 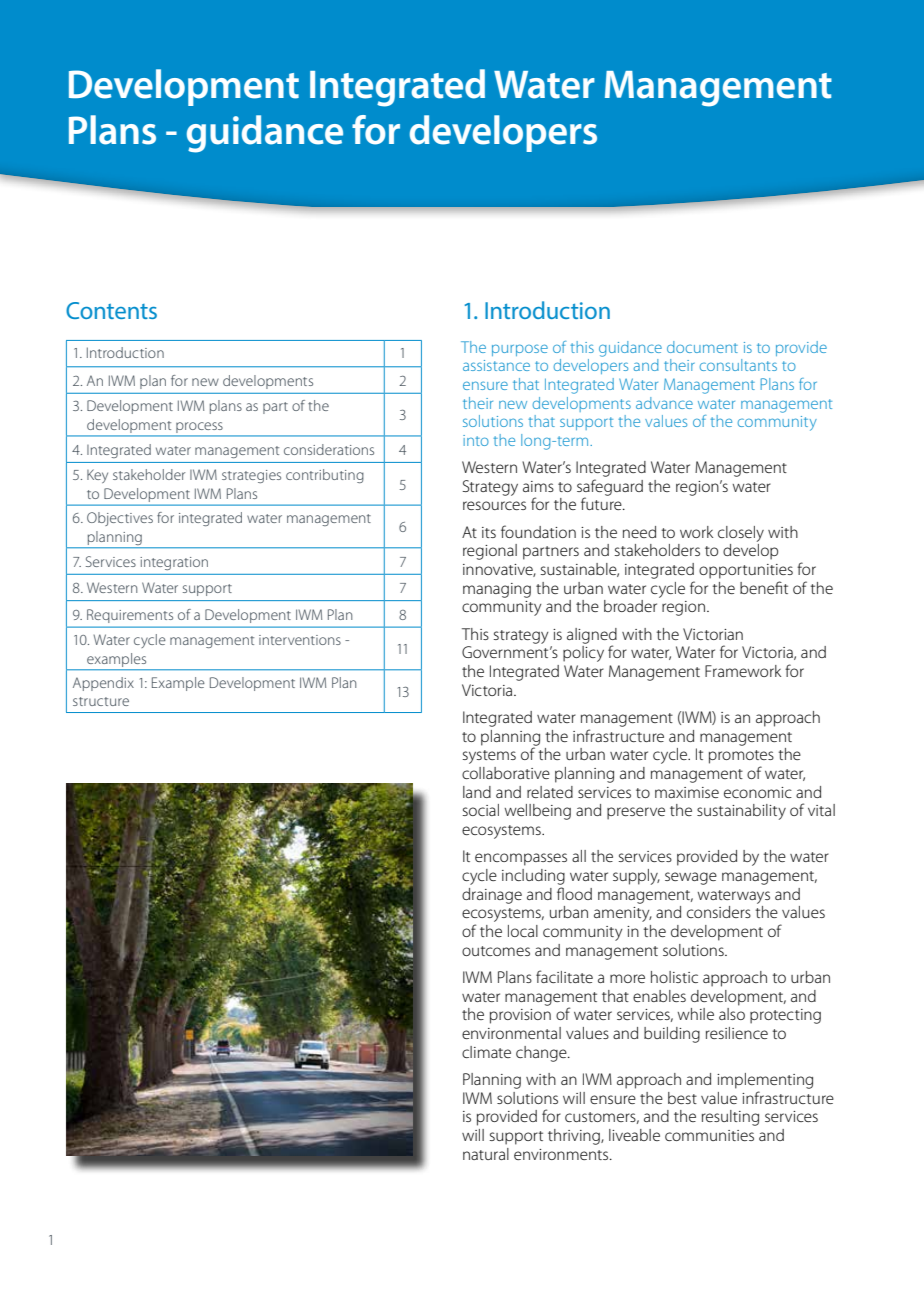 I want to click on document, so click(x=702, y=347).
